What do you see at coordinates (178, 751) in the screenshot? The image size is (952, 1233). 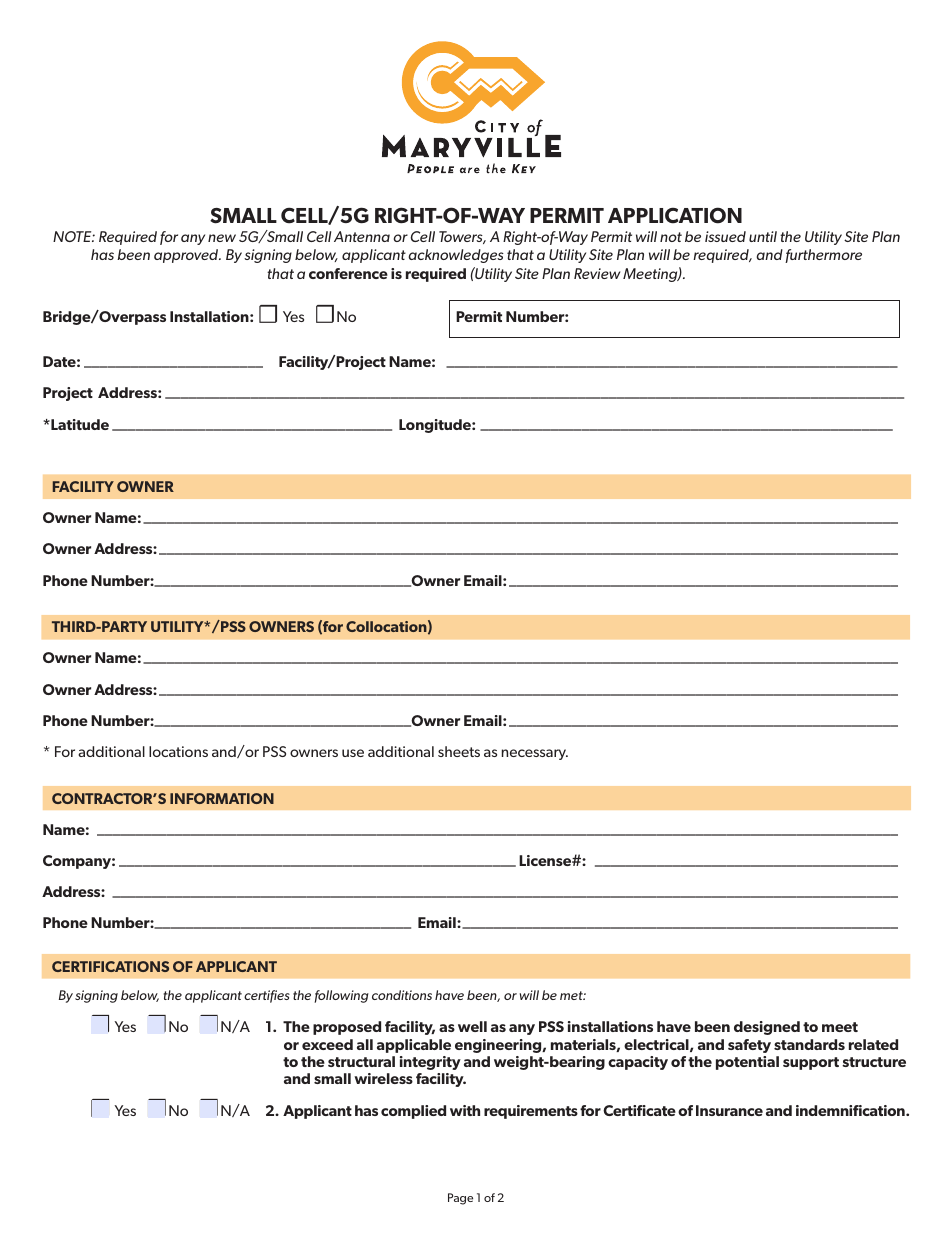 I see `locations` at bounding box center [178, 751].
